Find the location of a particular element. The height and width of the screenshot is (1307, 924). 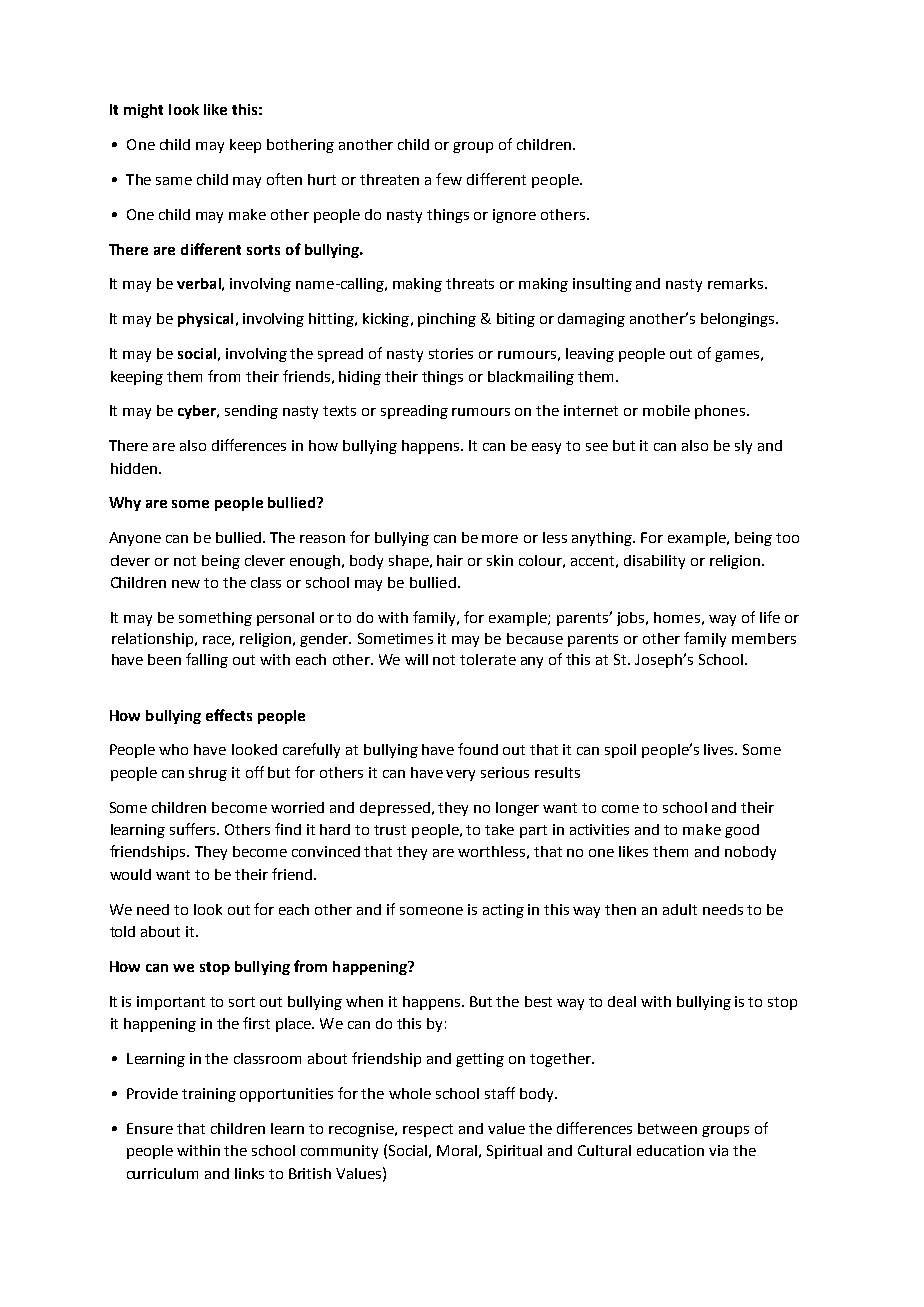

same is located at coordinates (174, 181).
